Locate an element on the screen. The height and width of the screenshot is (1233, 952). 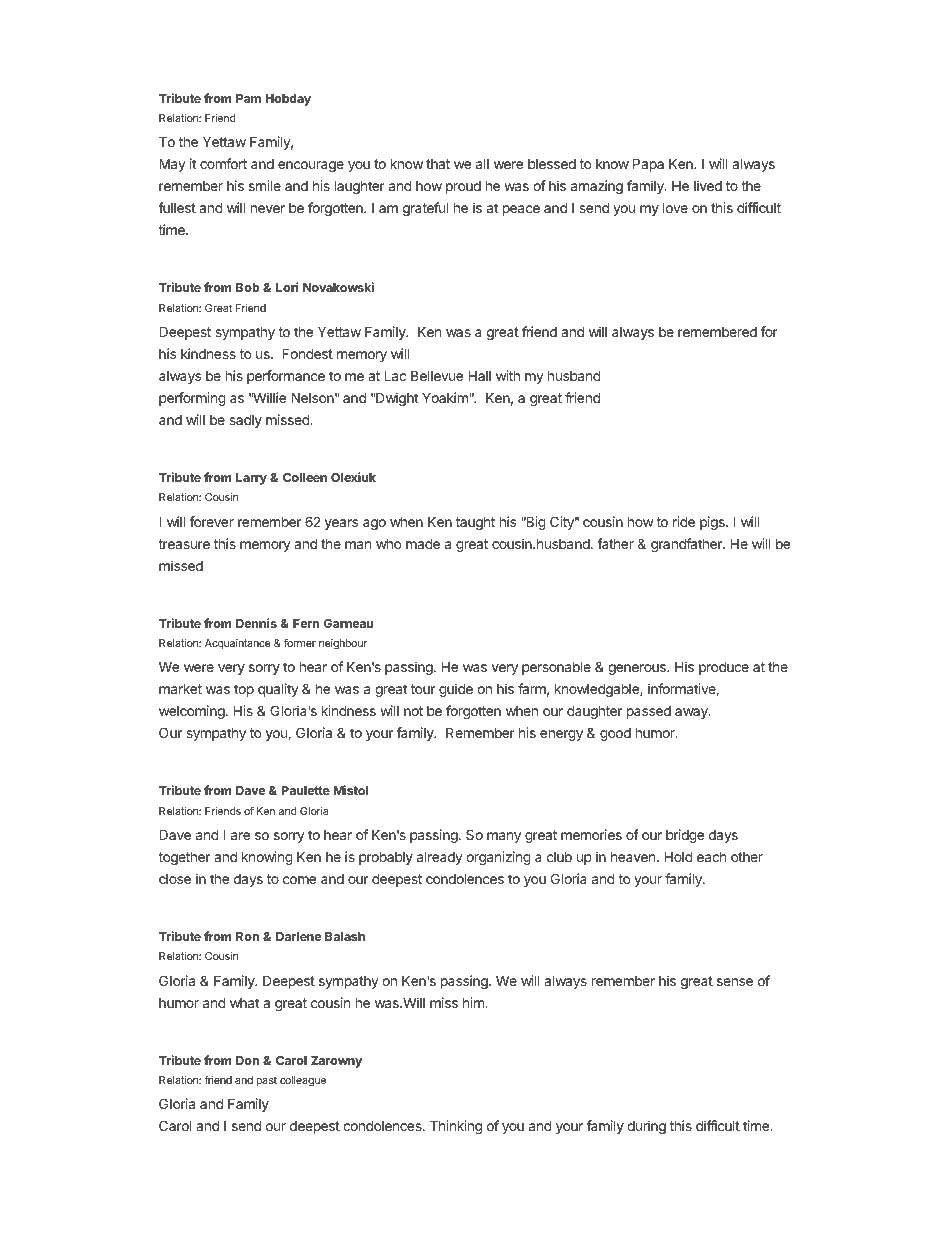
Papa is located at coordinates (648, 165).
